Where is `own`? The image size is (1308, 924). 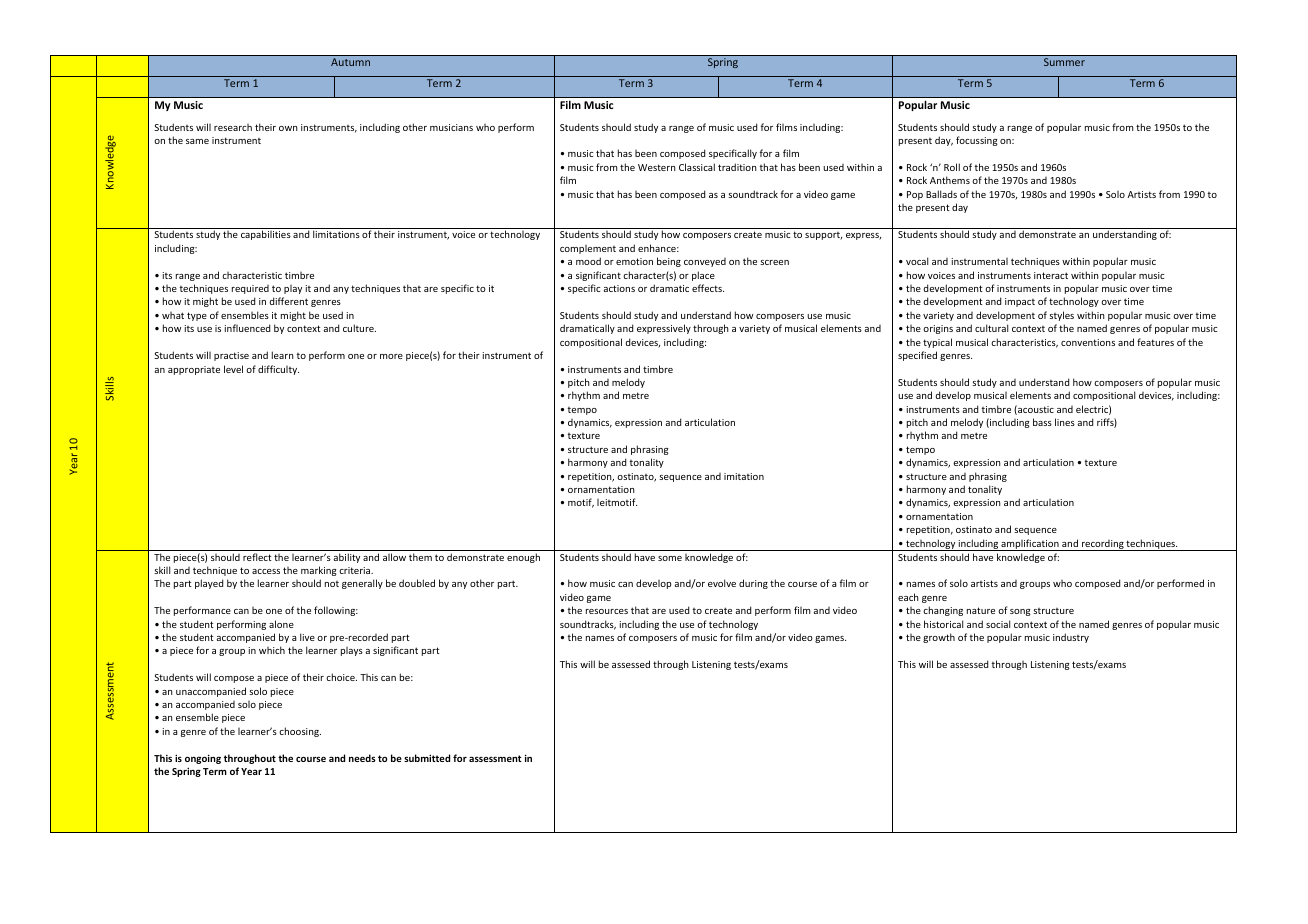 own is located at coordinates (288, 128).
